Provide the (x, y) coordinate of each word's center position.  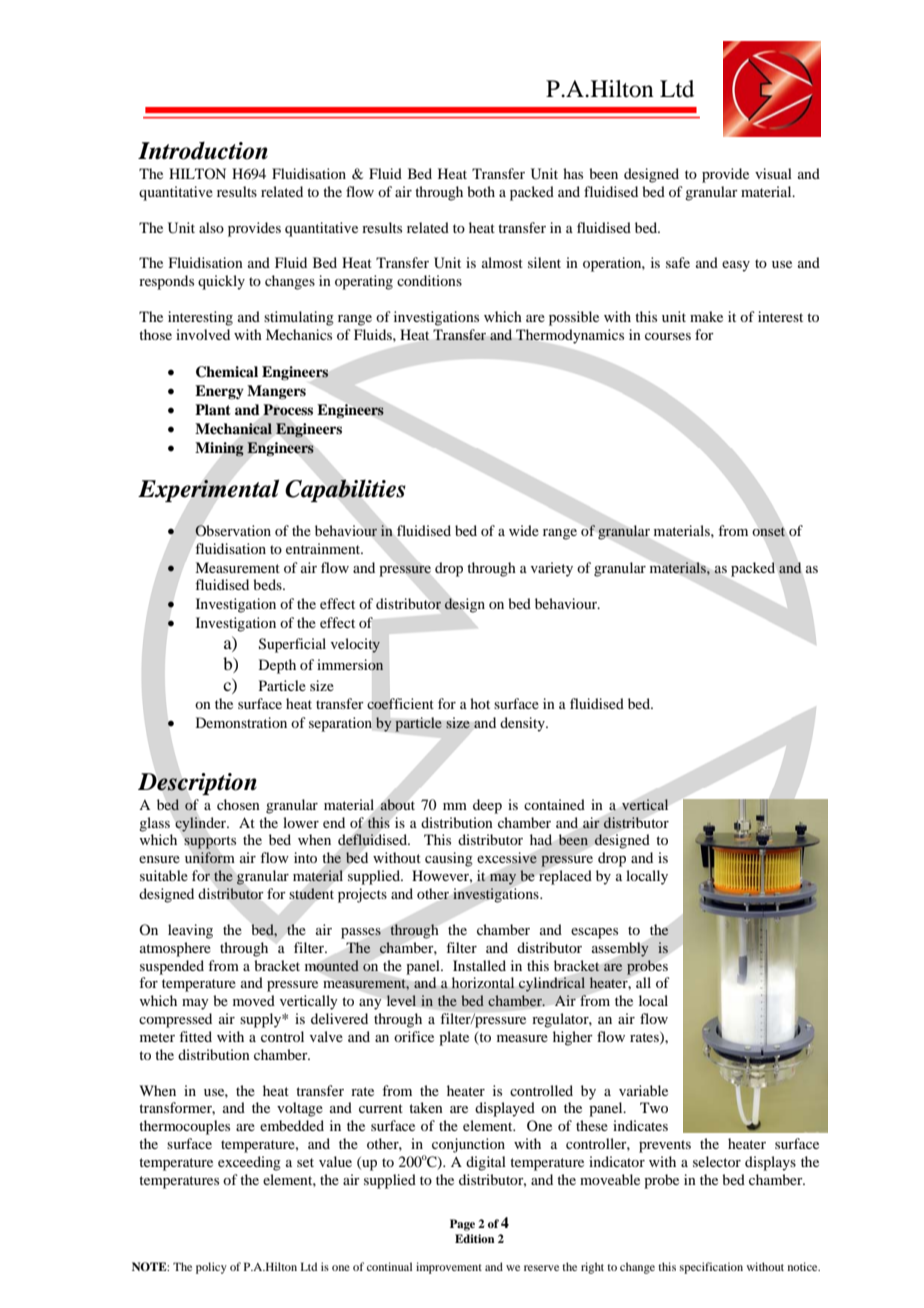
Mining (219, 449)
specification (711, 1268)
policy (211, 1268)
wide (524, 530)
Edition (475, 1238)
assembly (620, 949)
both (481, 191)
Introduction (203, 150)
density (523, 724)
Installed (479, 965)
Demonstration (241, 722)
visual (773, 173)
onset (769, 531)
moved (254, 1000)
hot (480, 703)
